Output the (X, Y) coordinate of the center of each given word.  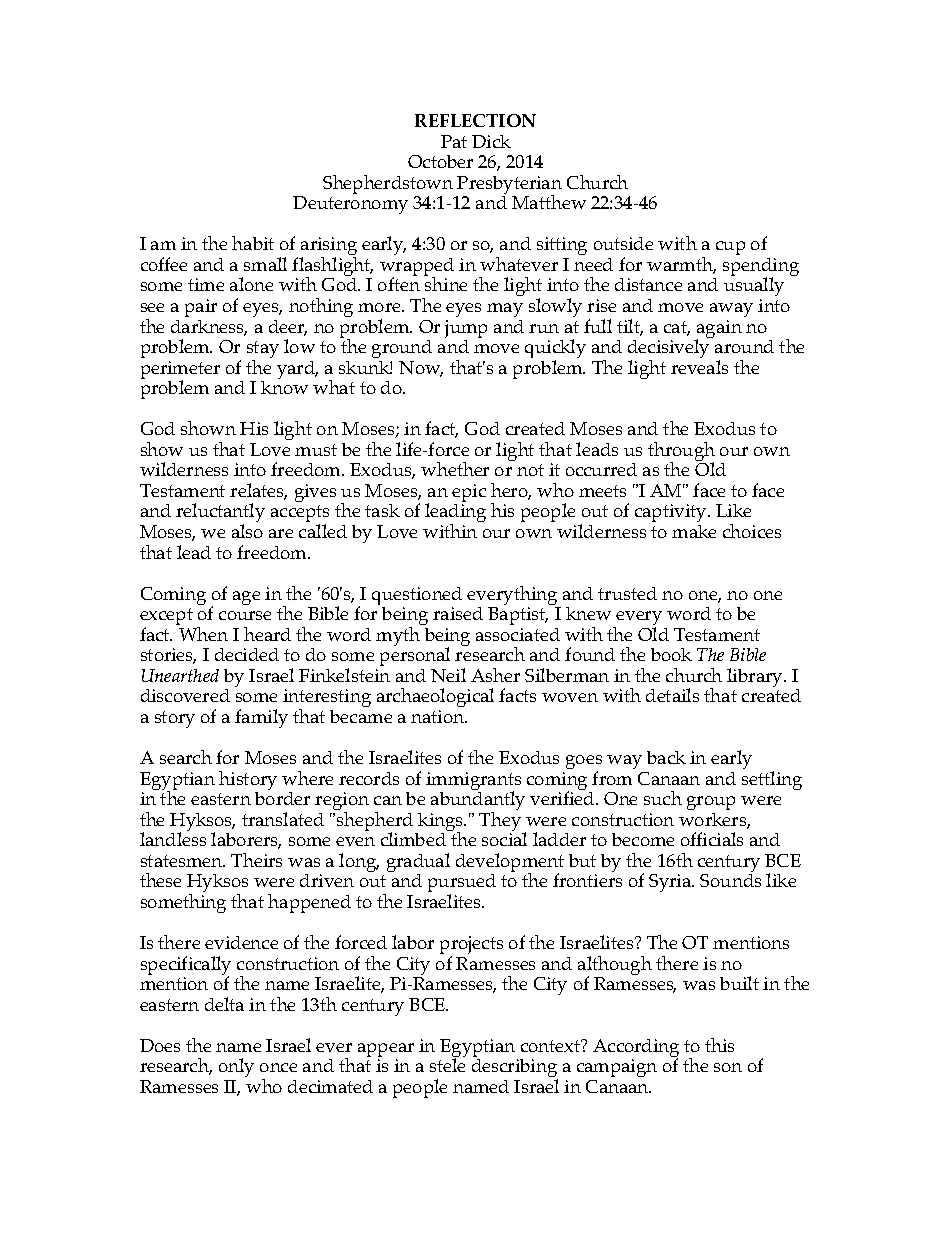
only (236, 1067)
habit (253, 243)
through (681, 453)
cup (730, 248)
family (261, 718)
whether (455, 469)
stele (447, 1065)
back (666, 757)
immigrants (473, 782)
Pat (454, 141)
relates (258, 491)
